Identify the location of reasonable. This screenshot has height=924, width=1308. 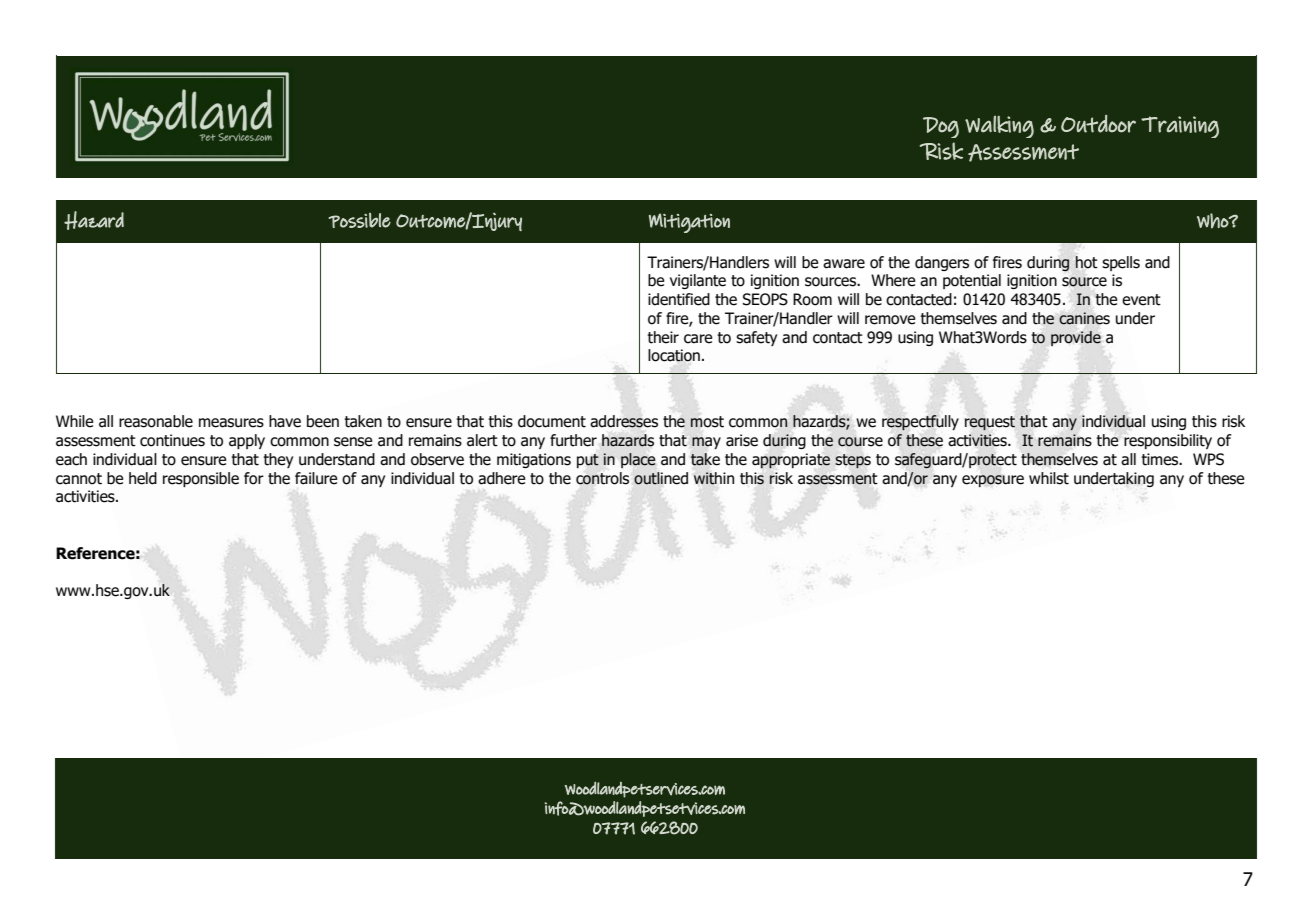
(156, 421).
